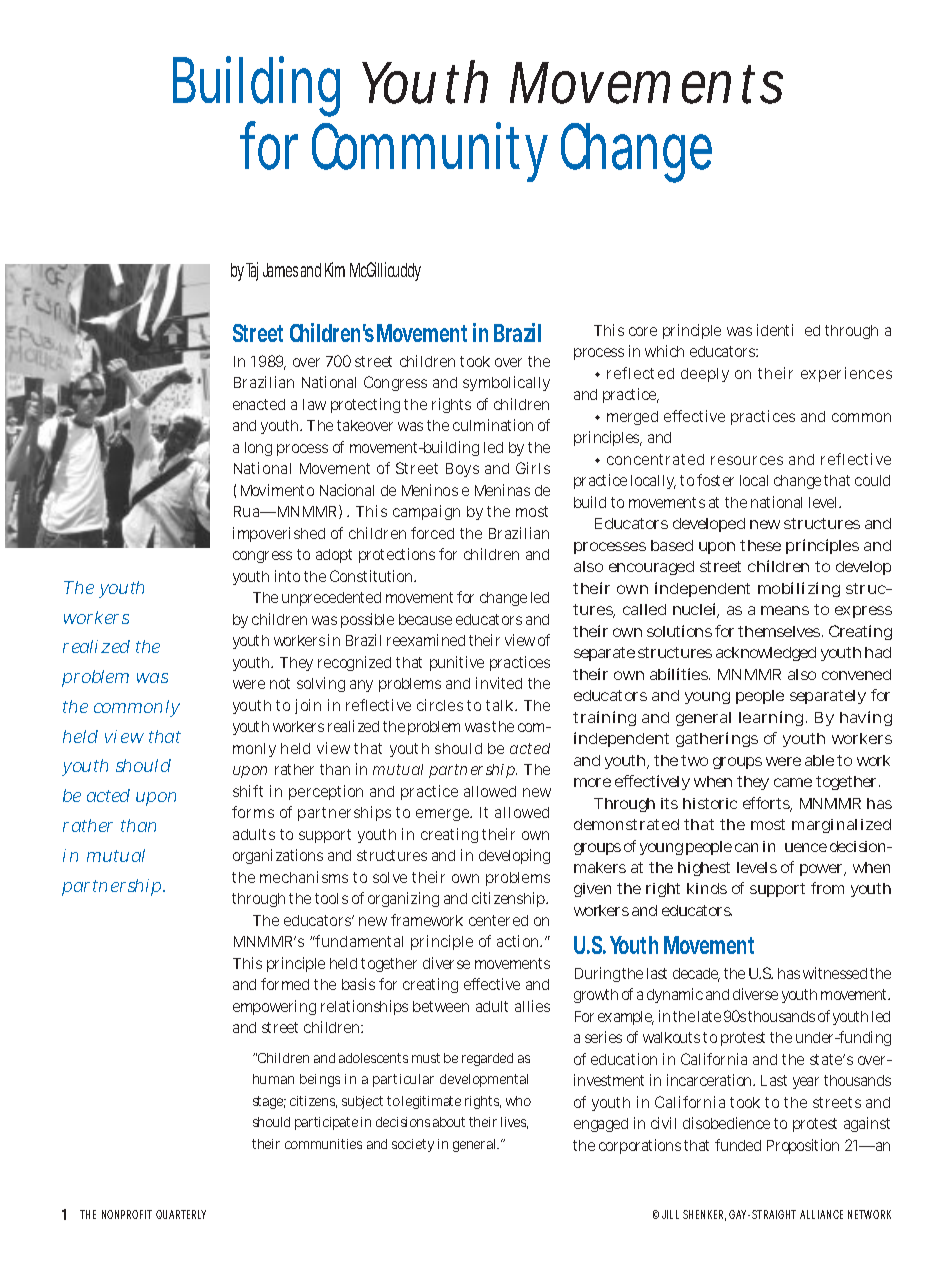 Image resolution: width=952 pixels, height=1265 pixels. What do you see at coordinates (335, 269) in the image?
I see `Kim` at bounding box center [335, 269].
